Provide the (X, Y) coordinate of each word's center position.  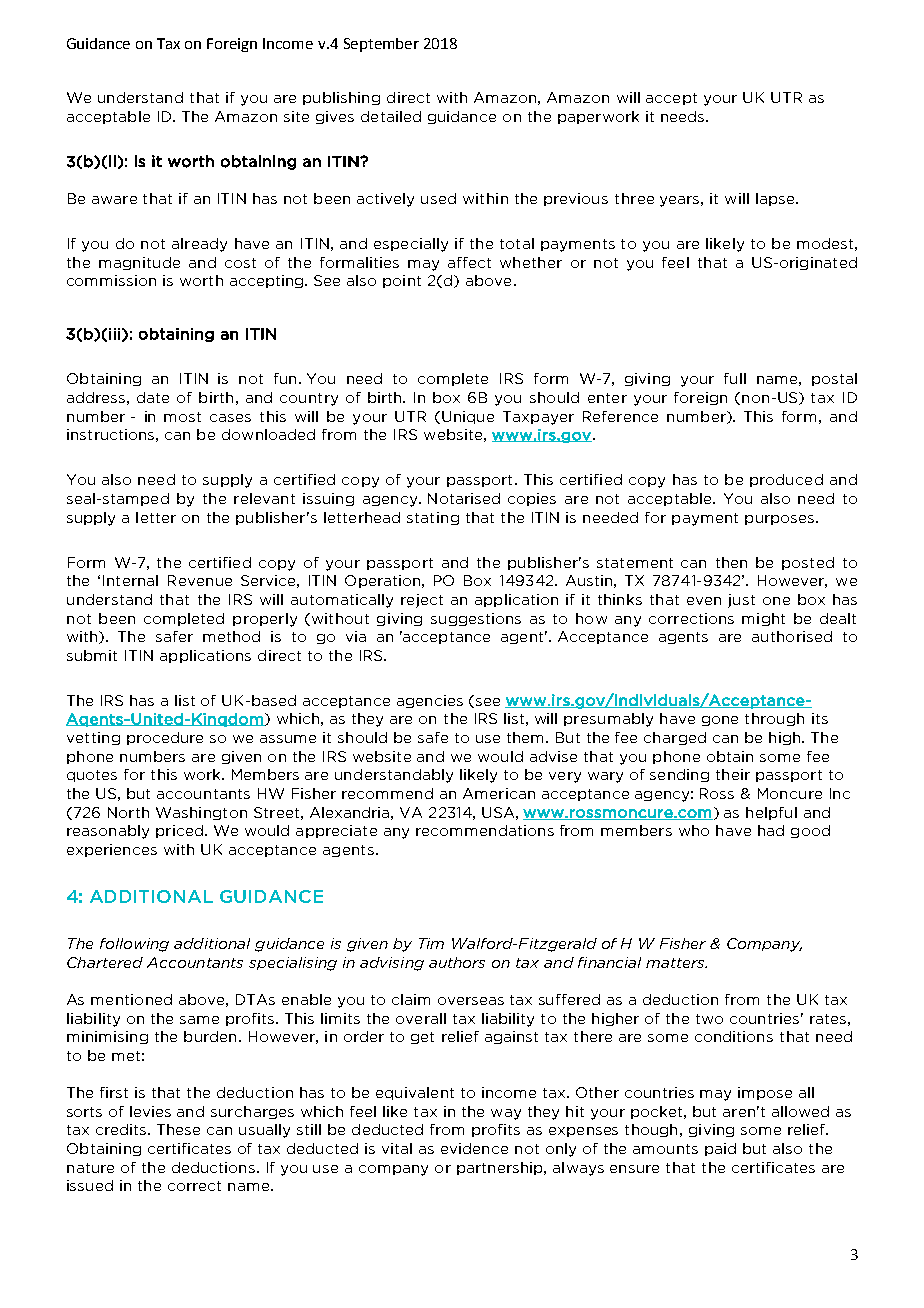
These (178, 1129)
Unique (468, 417)
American (499, 793)
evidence (474, 1148)
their (733, 774)
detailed (391, 116)
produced (786, 480)
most (182, 417)
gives (335, 117)
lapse (776, 199)
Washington (201, 813)
